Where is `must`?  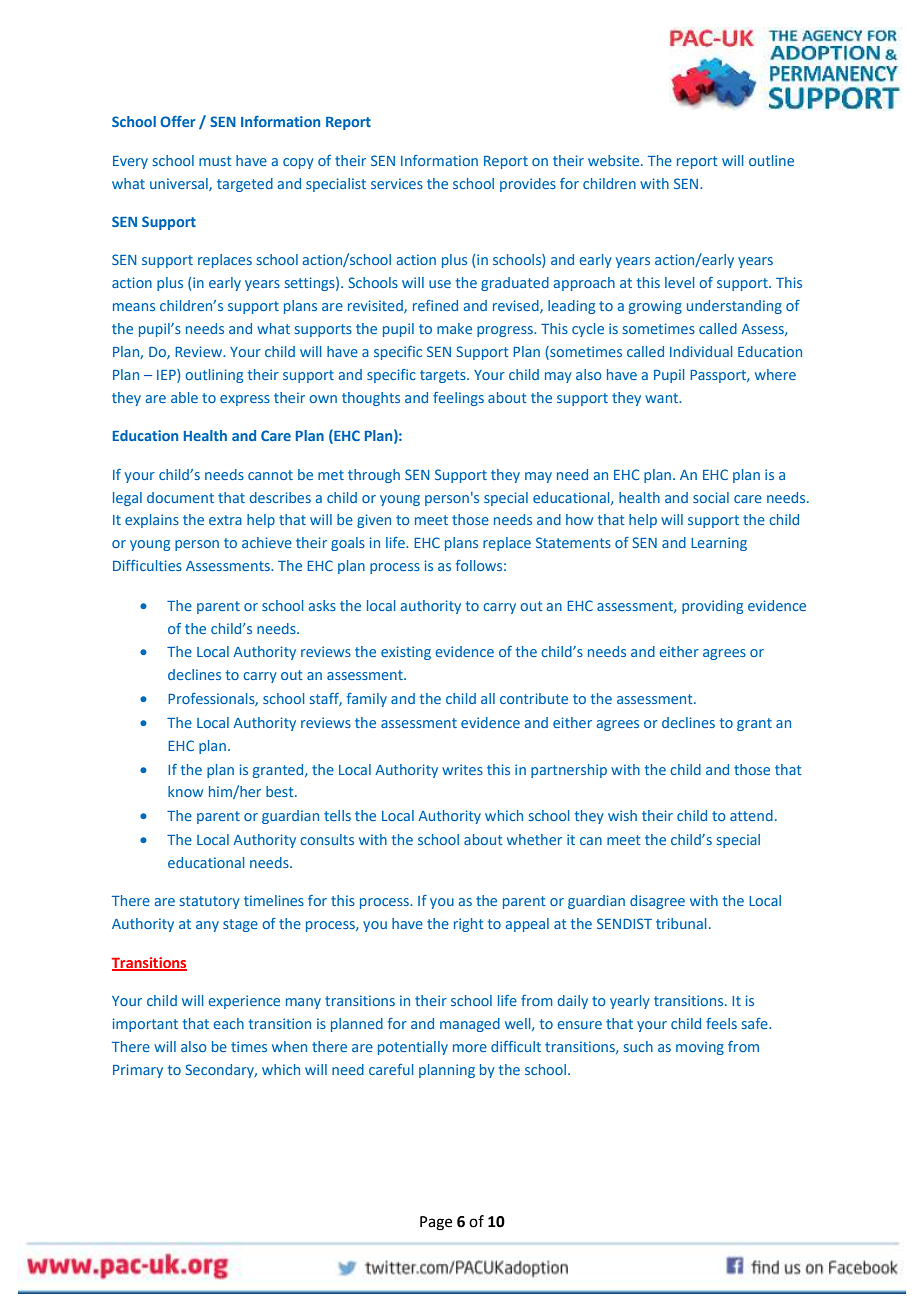 must is located at coordinates (215, 161).
